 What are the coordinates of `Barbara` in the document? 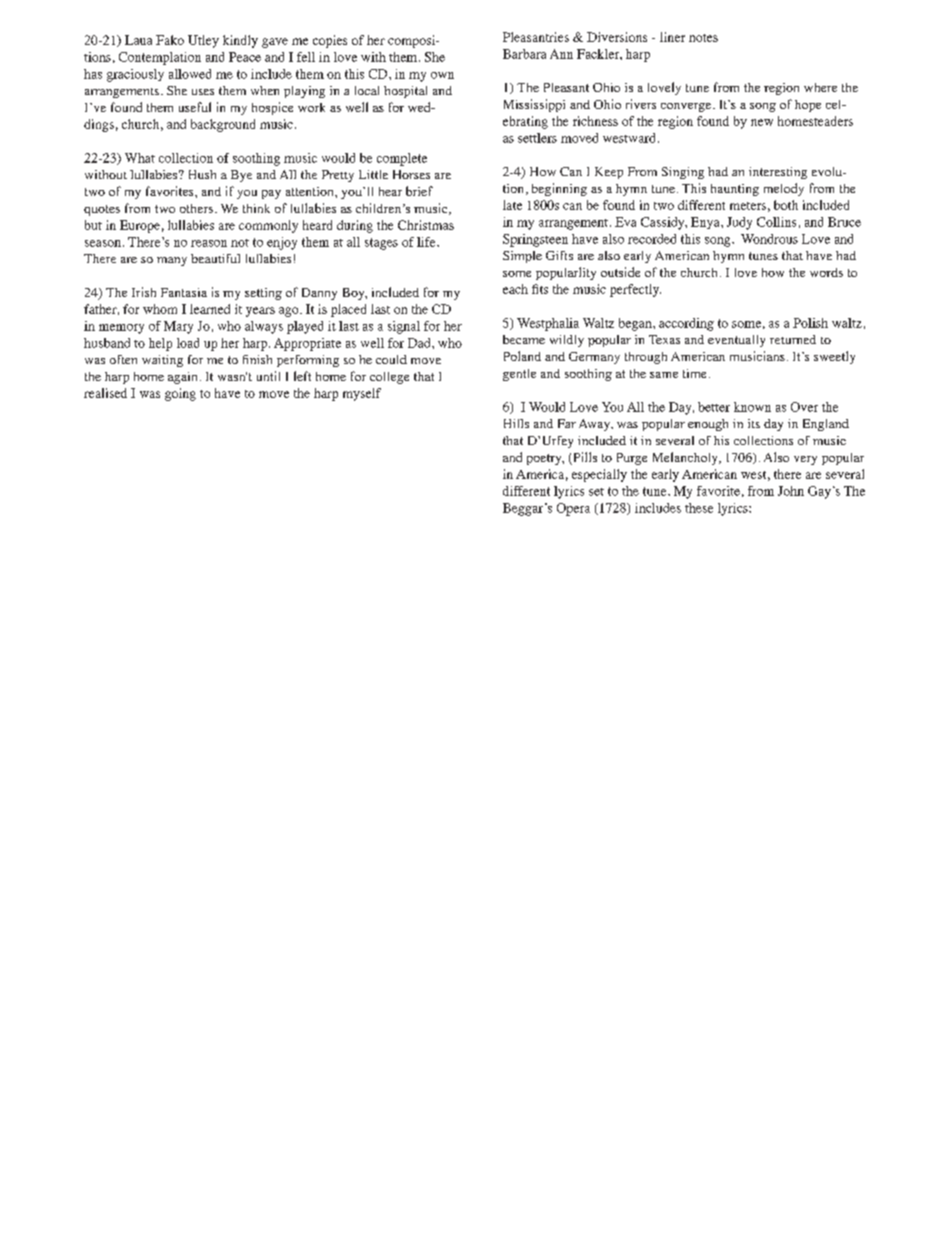 It's located at (524, 54).
